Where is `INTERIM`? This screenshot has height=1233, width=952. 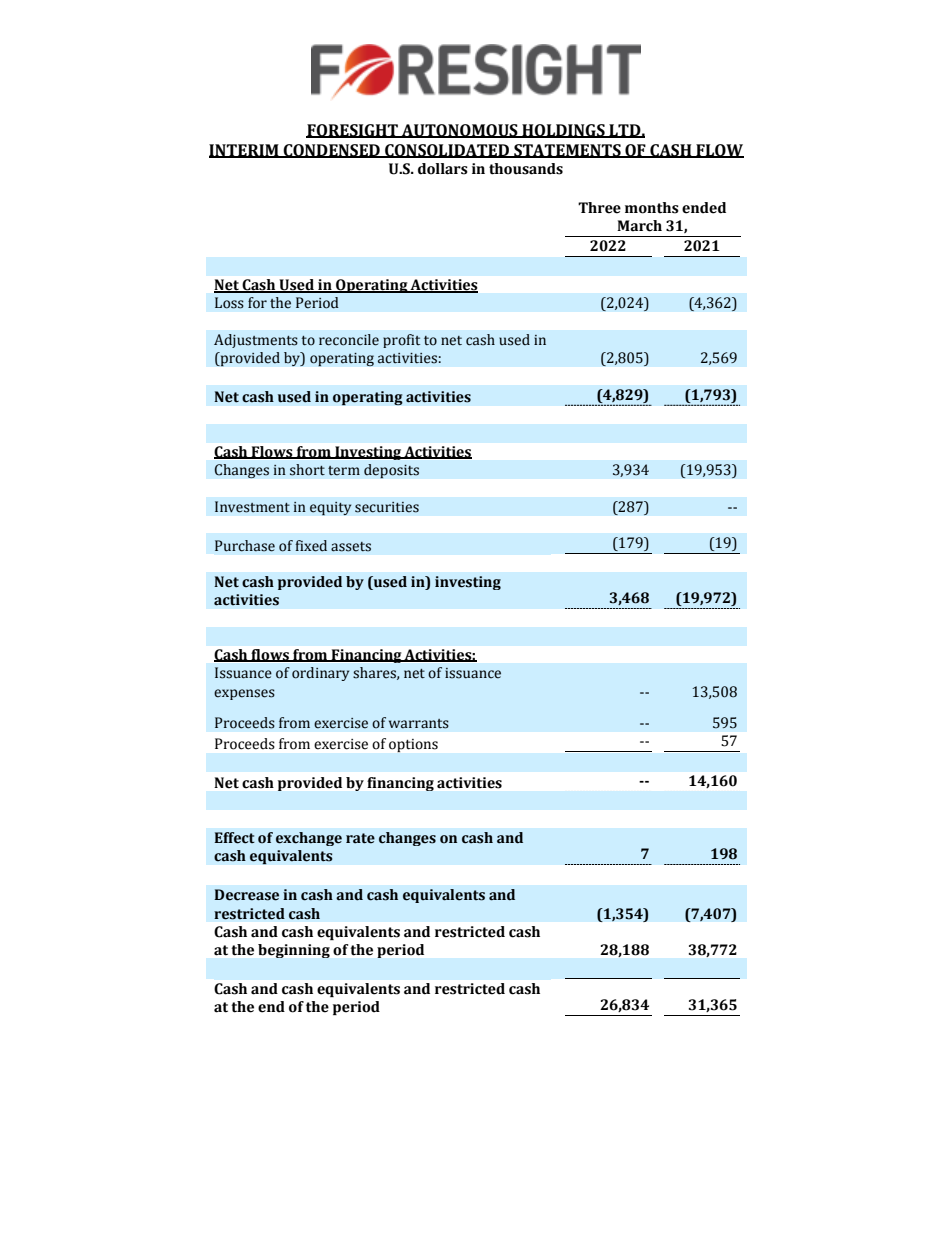
INTERIM is located at coordinates (245, 151).
